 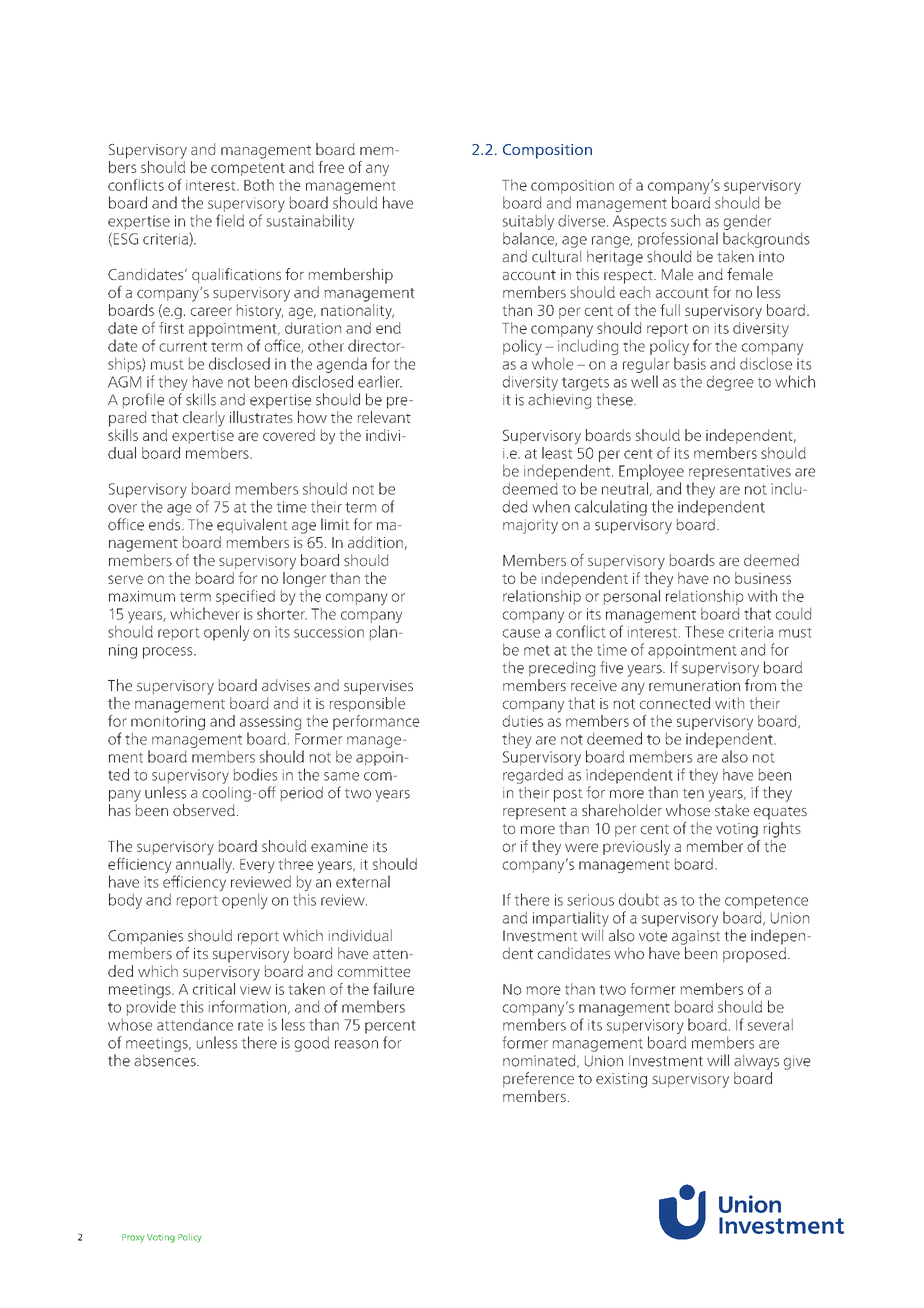 What do you see at coordinates (523, 721) in the screenshot?
I see `duties` at bounding box center [523, 721].
